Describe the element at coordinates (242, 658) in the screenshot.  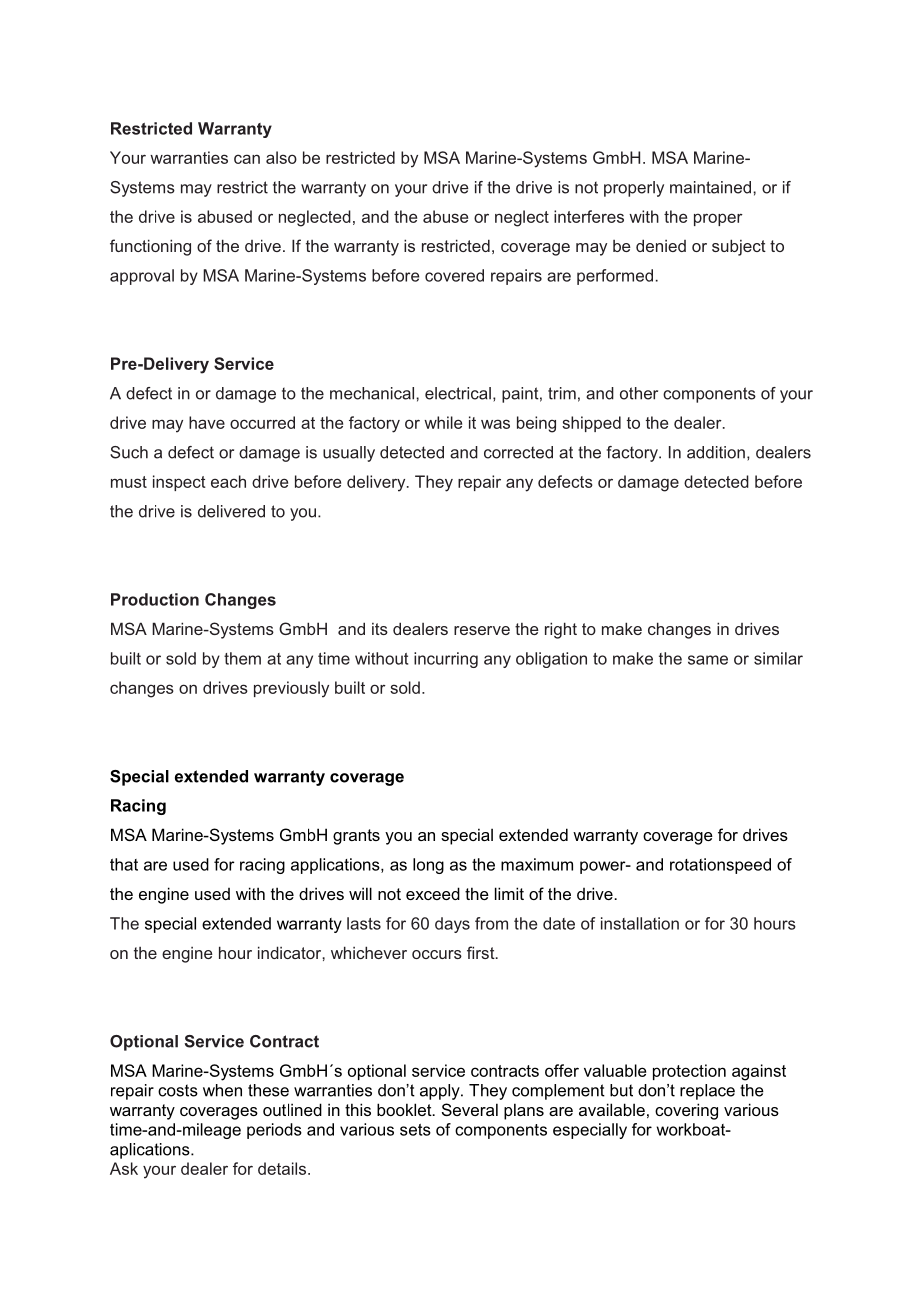
I see `them` at that location.
